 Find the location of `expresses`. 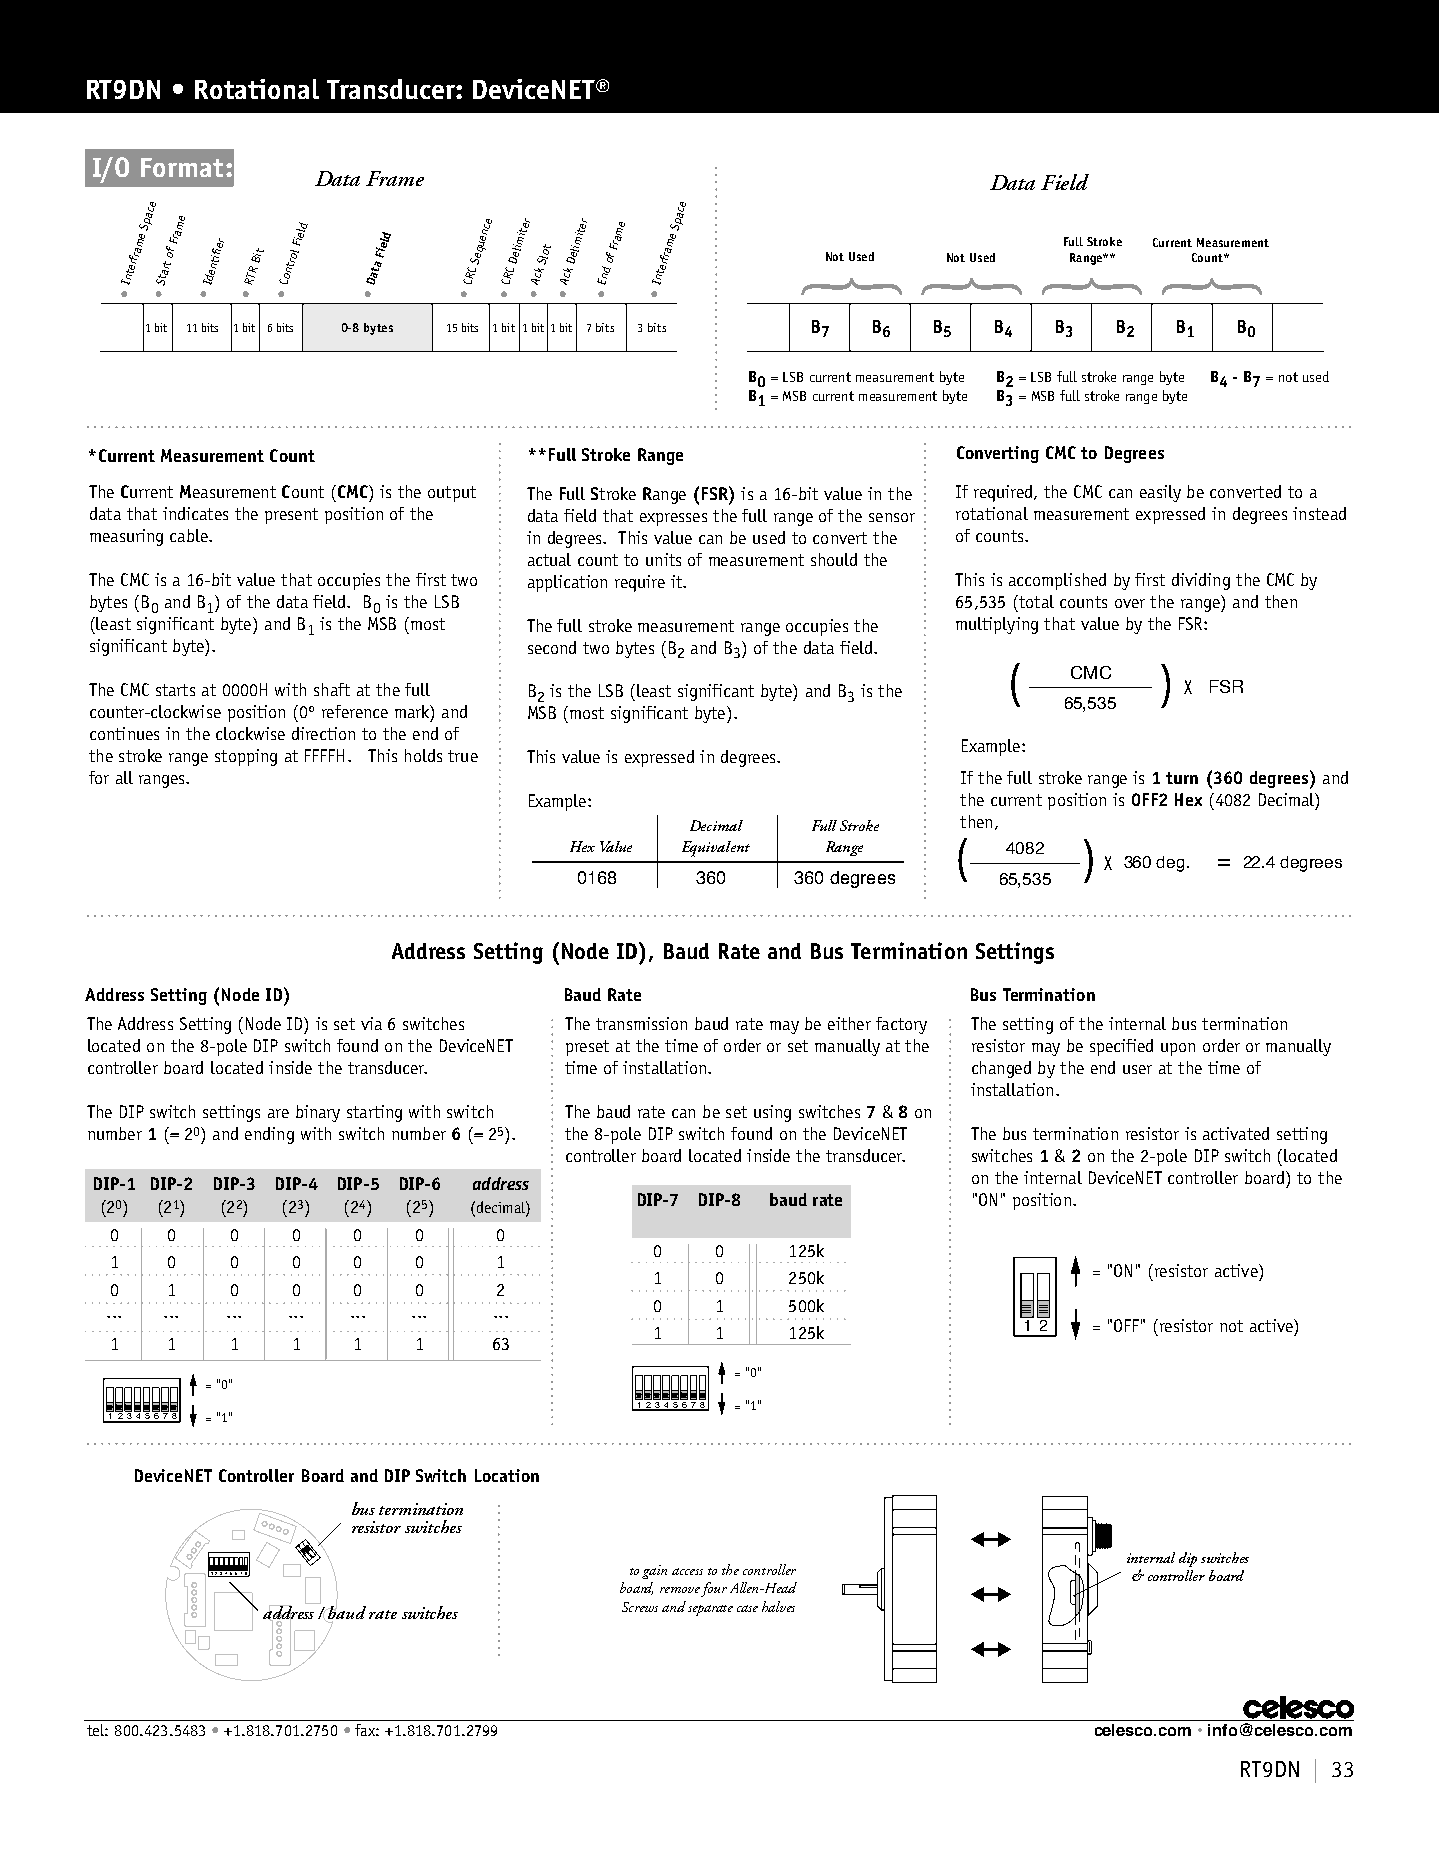

expresses is located at coordinates (673, 519).
